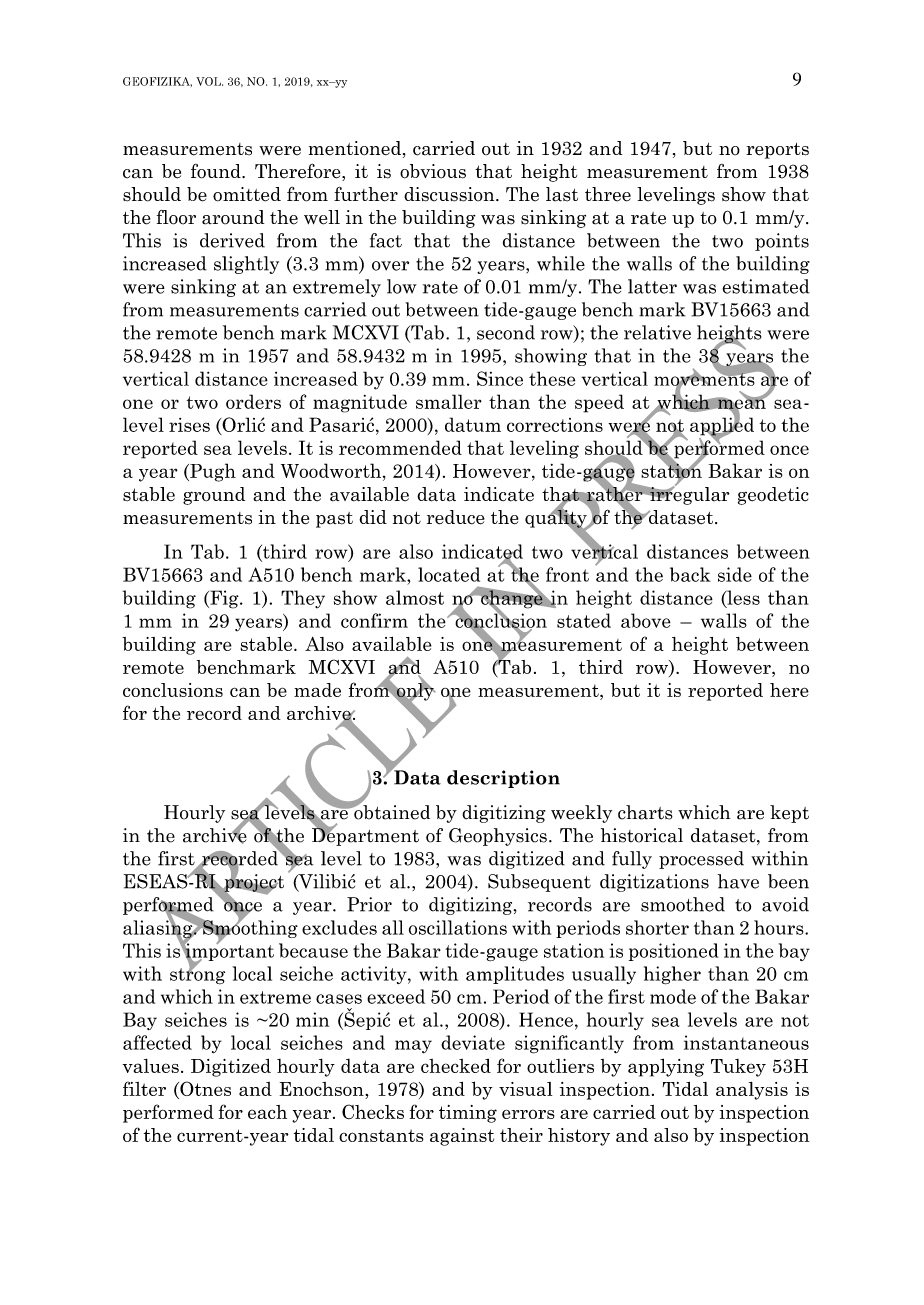 Image resolution: width=924 pixels, height=1305 pixels. Describe the element at coordinates (209, 81) in the page. I see `VOL` at that location.
